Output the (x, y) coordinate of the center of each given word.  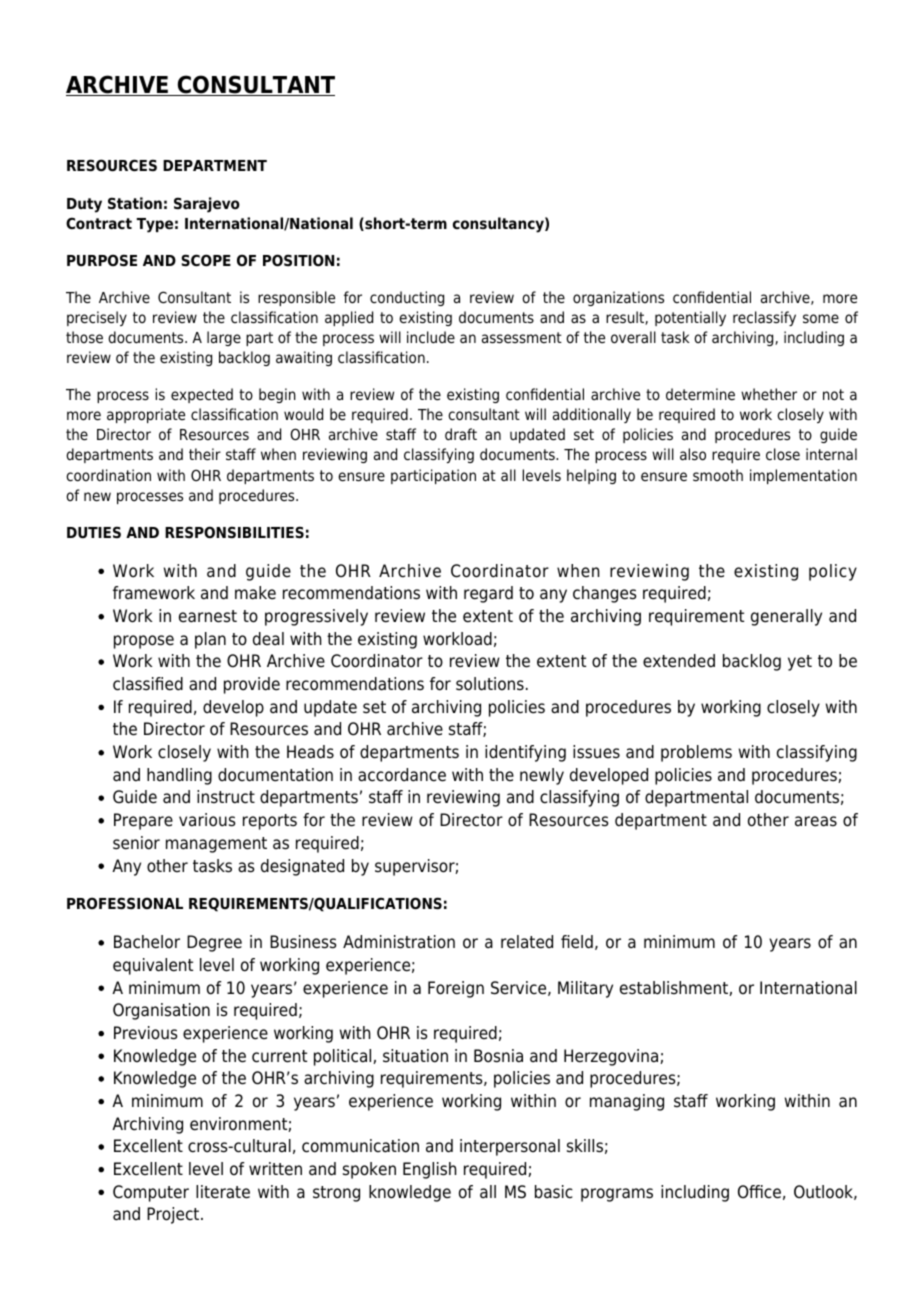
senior (136, 843)
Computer (151, 1193)
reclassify (764, 318)
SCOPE (206, 260)
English (429, 1170)
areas (816, 821)
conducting (407, 298)
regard (488, 594)
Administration (399, 942)
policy (833, 572)
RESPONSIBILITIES (234, 532)
